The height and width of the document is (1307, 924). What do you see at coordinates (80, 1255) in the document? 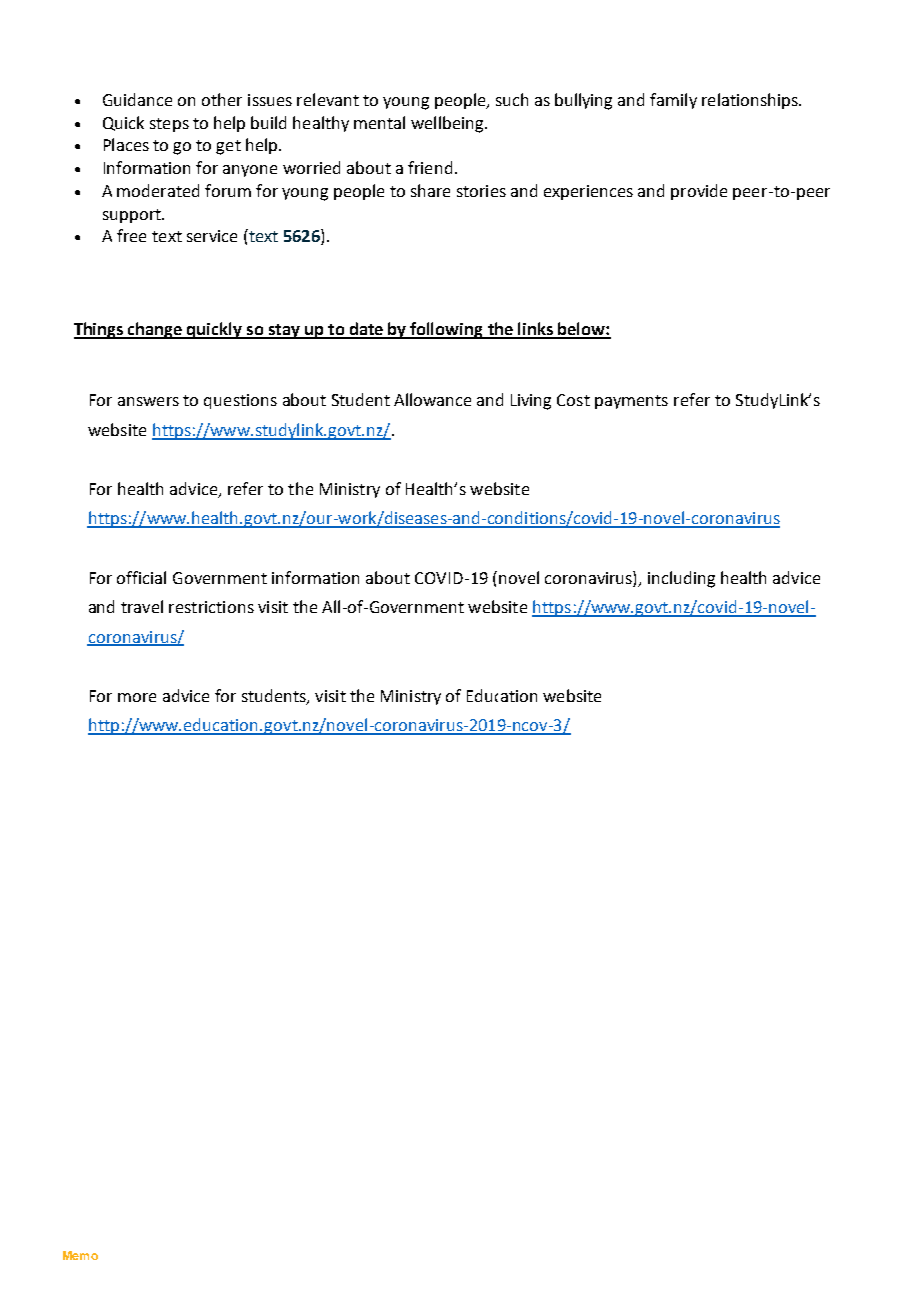
I see `Memo` at bounding box center [80, 1255].
